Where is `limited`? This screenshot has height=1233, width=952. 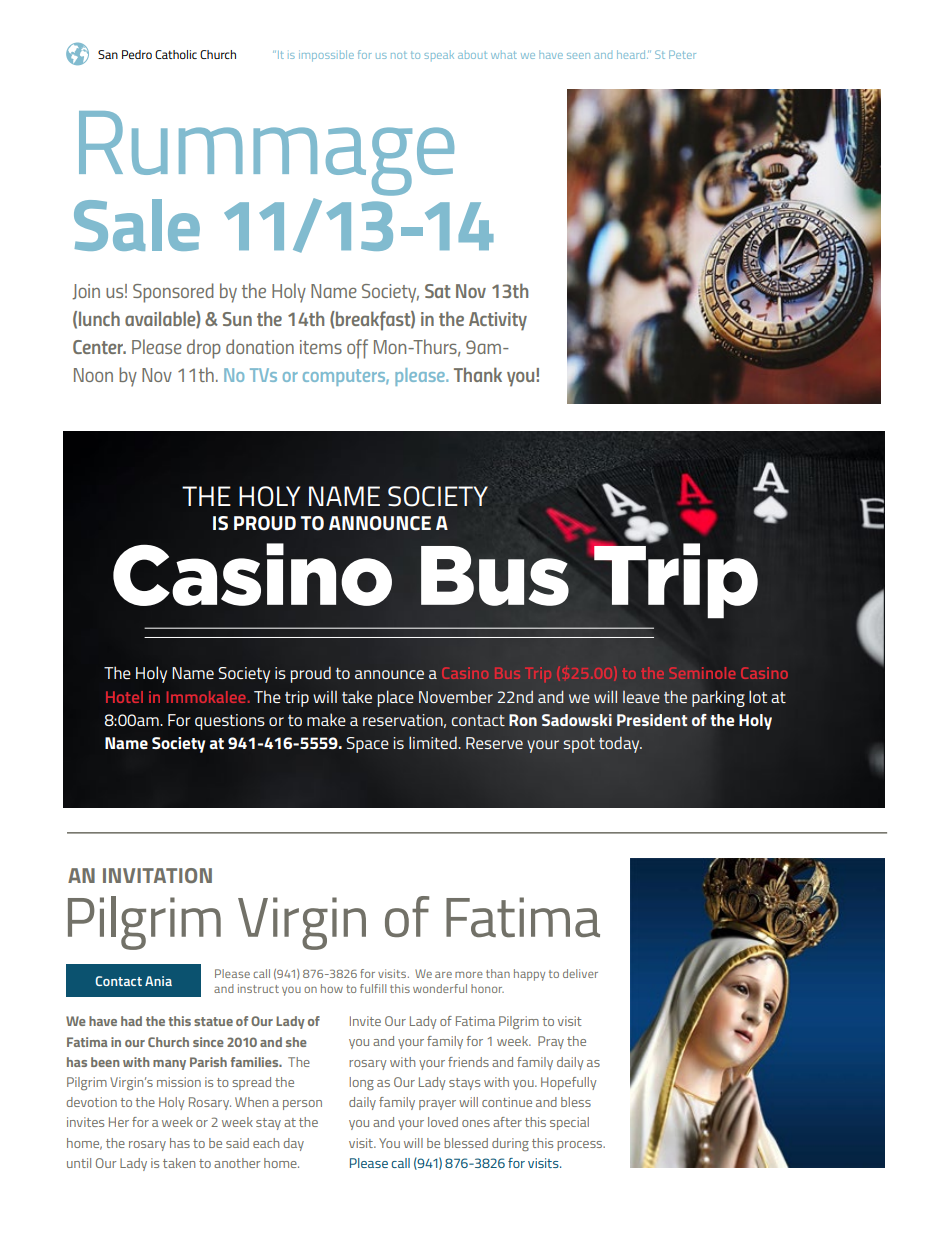 limited is located at coordinates (434, 742).
